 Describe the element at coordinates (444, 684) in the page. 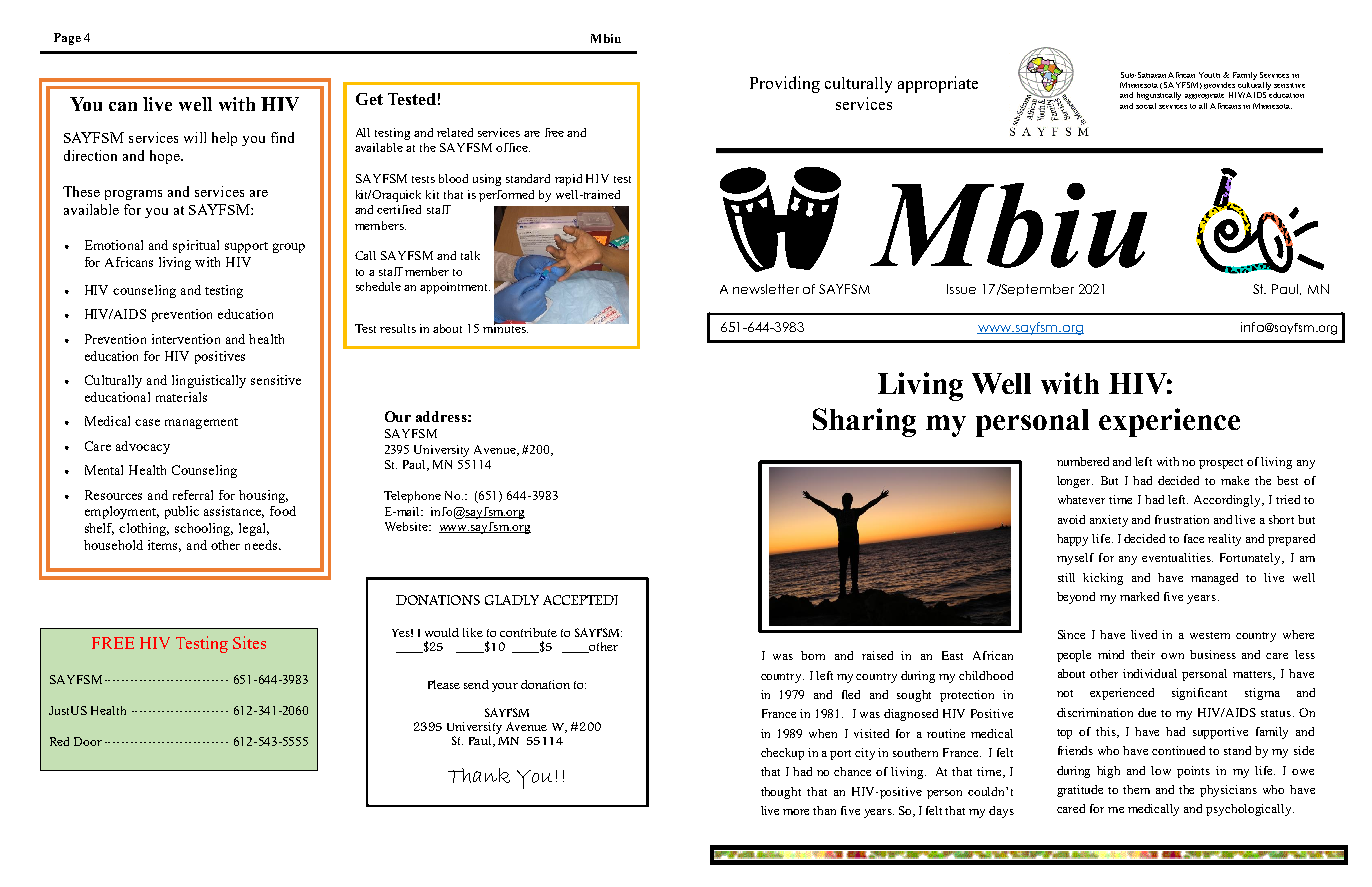

I see `Please` at that location.
